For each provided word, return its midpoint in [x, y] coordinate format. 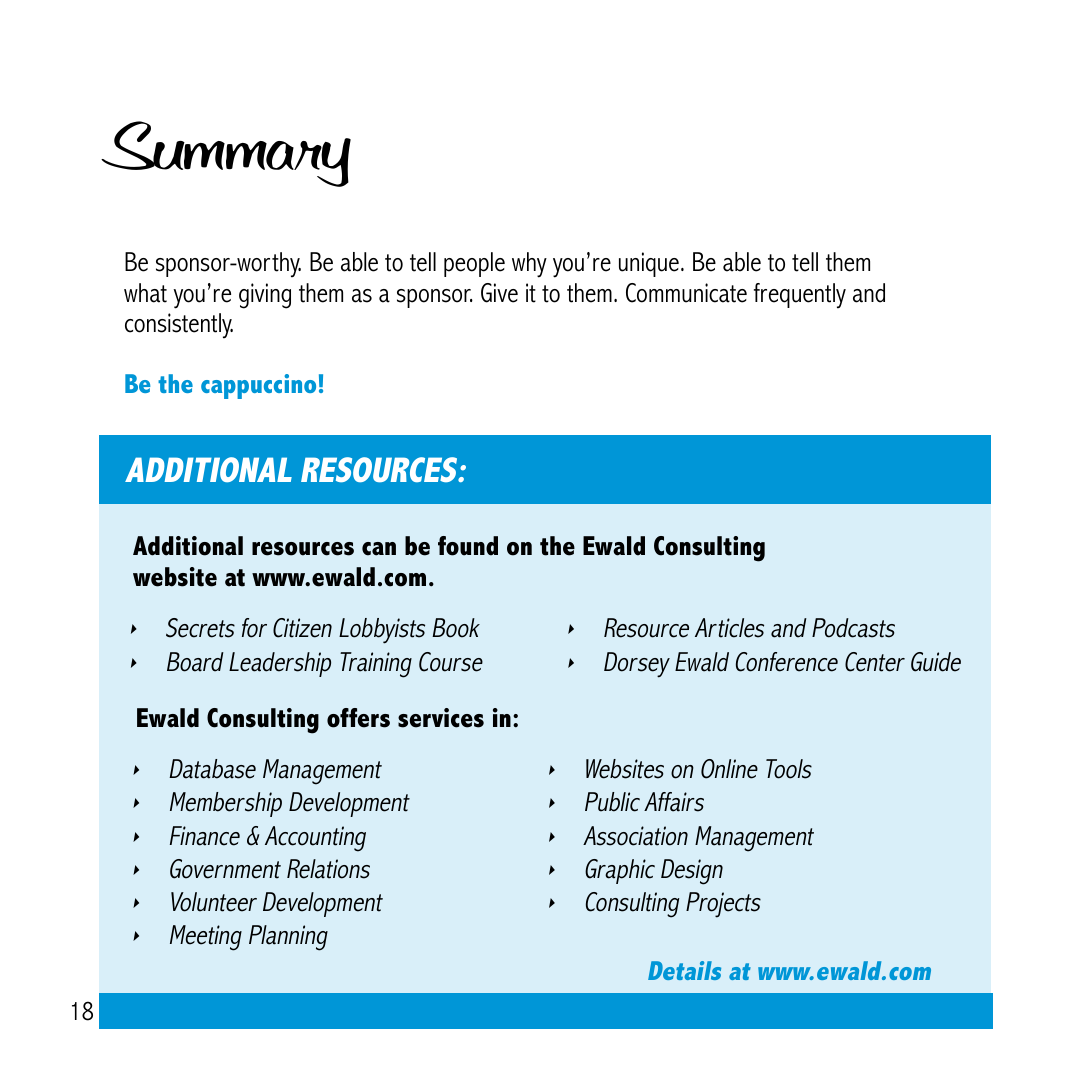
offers [358, 718]
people [474, 264]
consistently [179, 326]
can [379, 549]
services [441, 718]
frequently [800, 296]
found [468, 546]
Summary [226, 154]
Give [499, 293]
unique [649, 264]
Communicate [686, 293]
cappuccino [258, 386]
